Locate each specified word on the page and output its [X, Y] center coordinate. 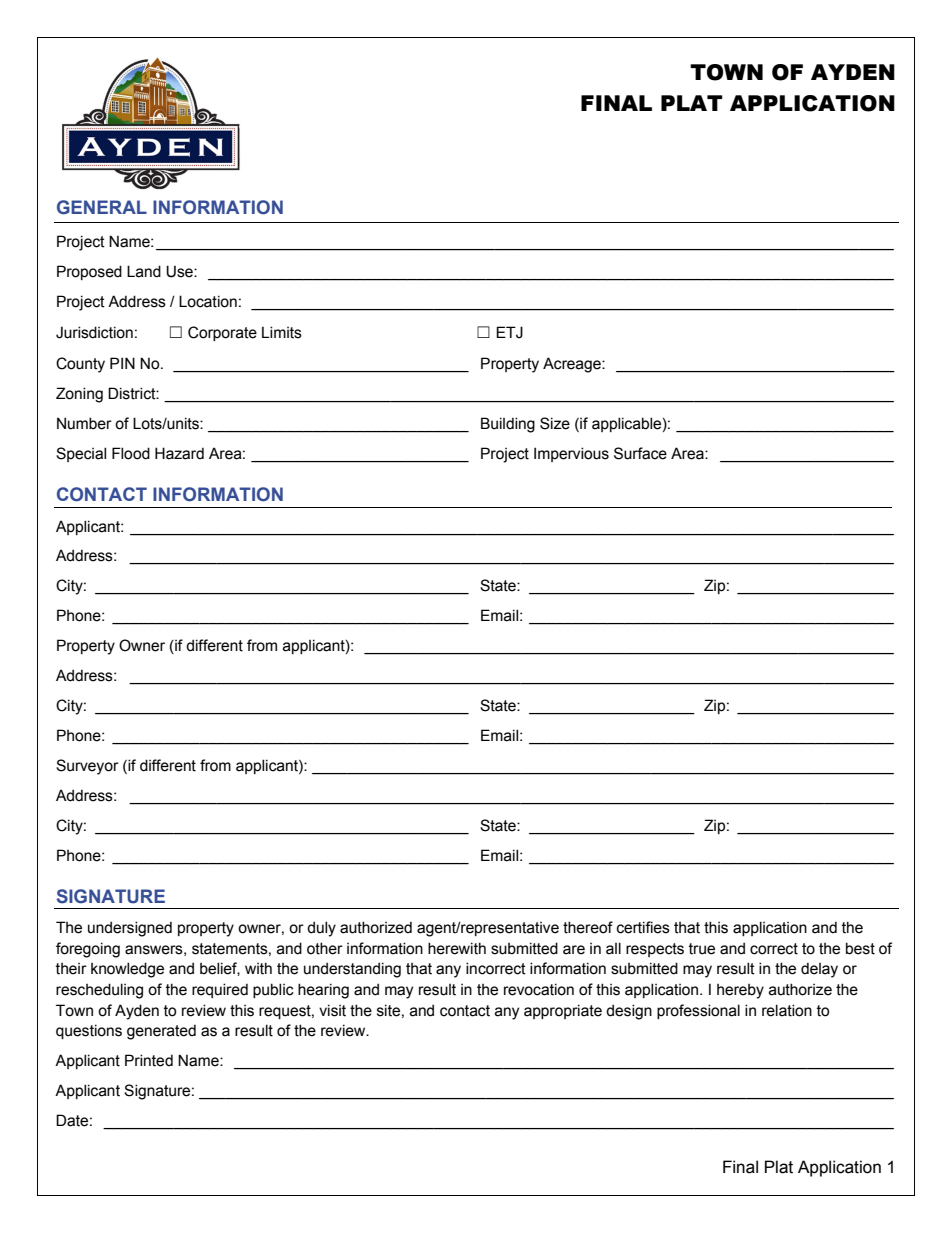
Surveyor [87, 767]
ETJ [509, 332]
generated [161, 1032]
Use [180, 271]
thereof [588, 927]
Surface [640, 453]
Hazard [179, 453]
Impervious [571, 454]
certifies [643, 927]
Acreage [573, 365]
